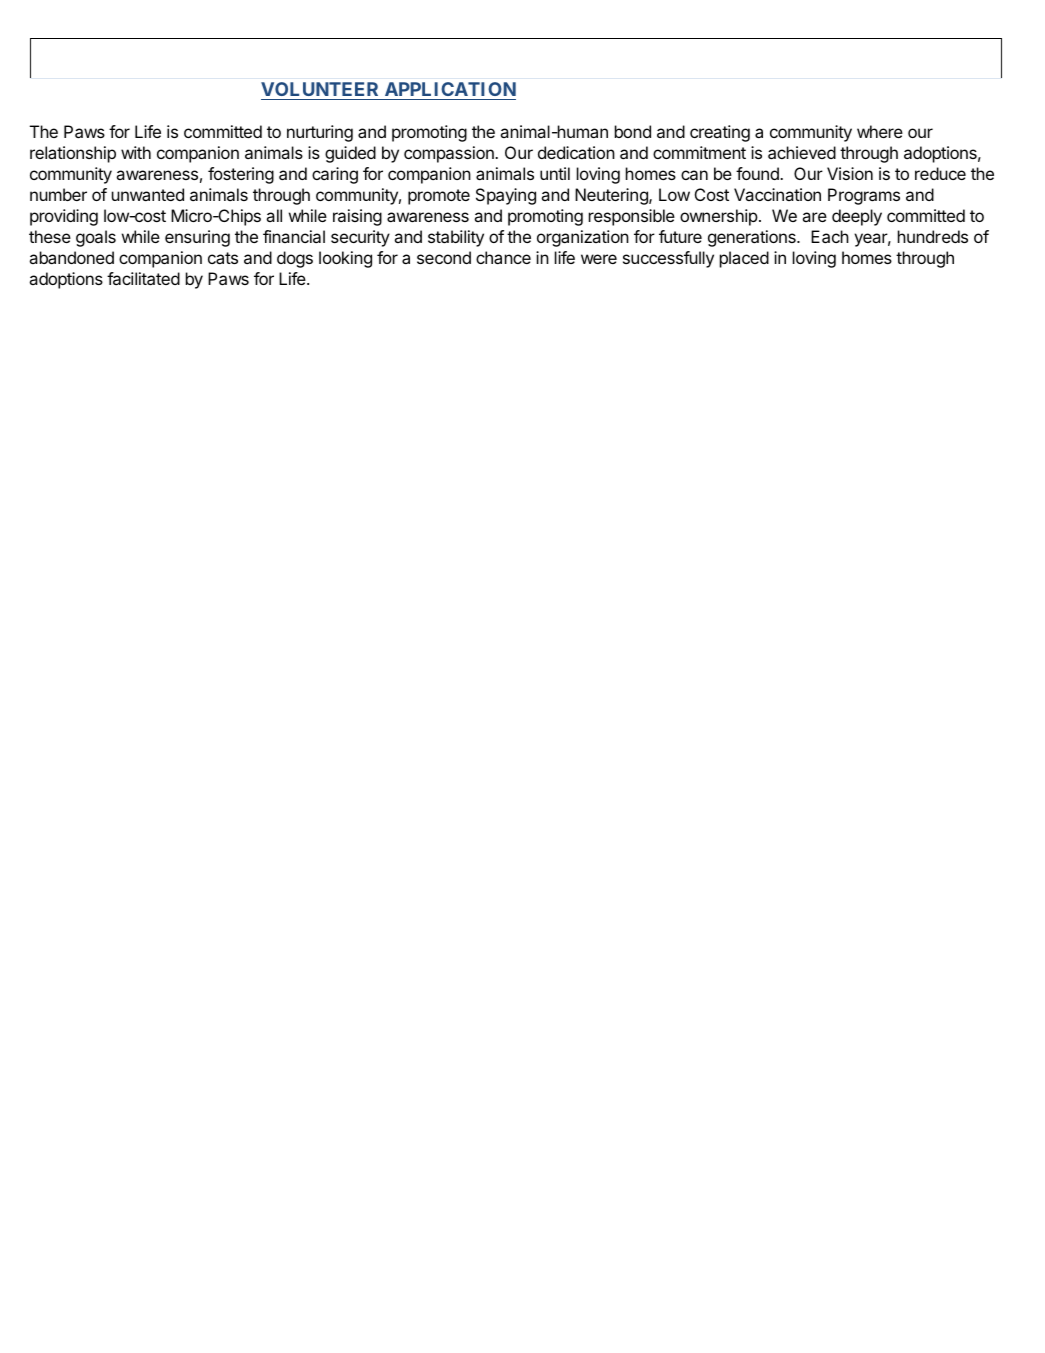 The height and width of the screenshot is (1353, 1045). Describe the element at coordinates (555, 173) in the screenshot. I see `until` at that location.
